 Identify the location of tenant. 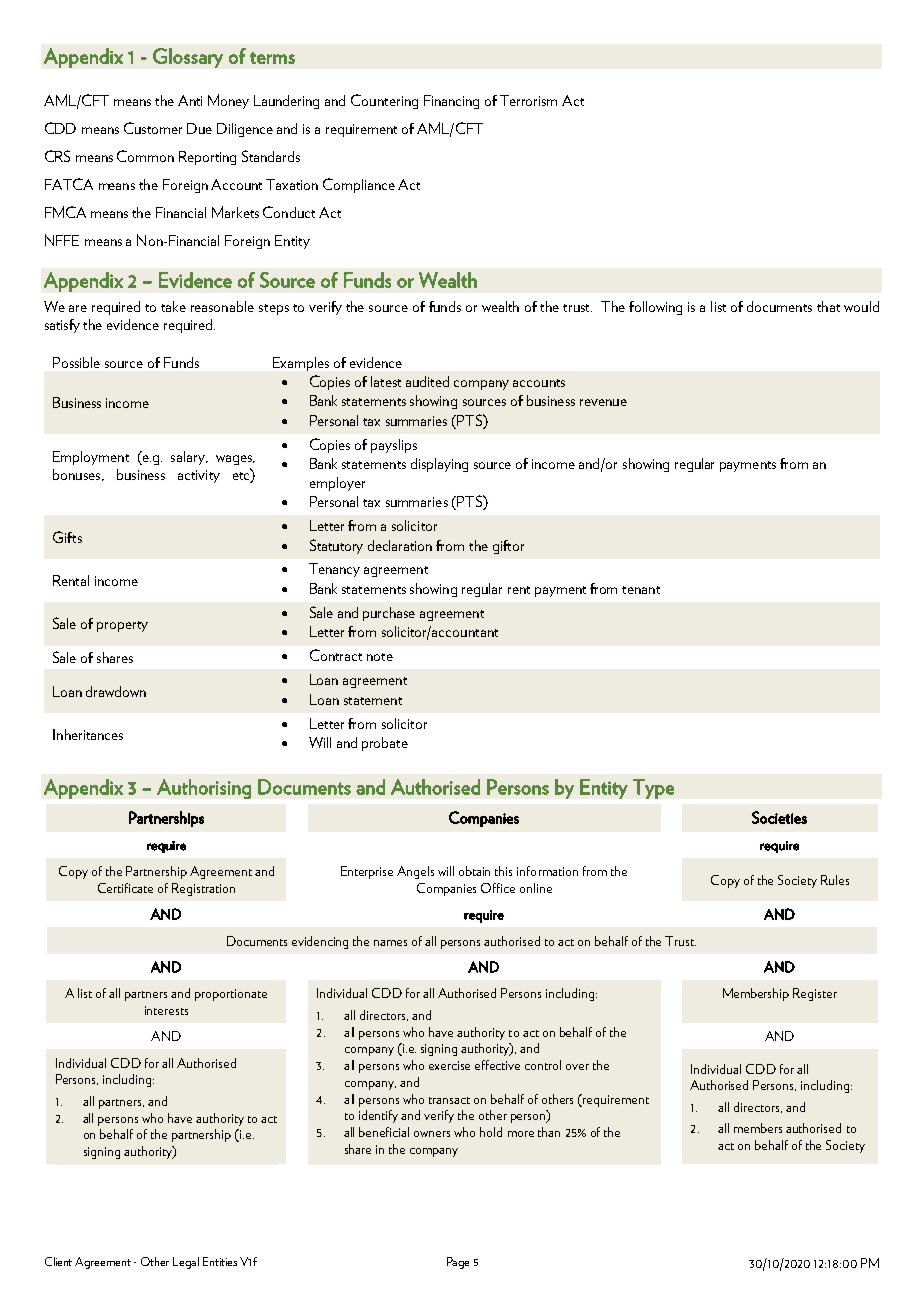
(641, 590).
